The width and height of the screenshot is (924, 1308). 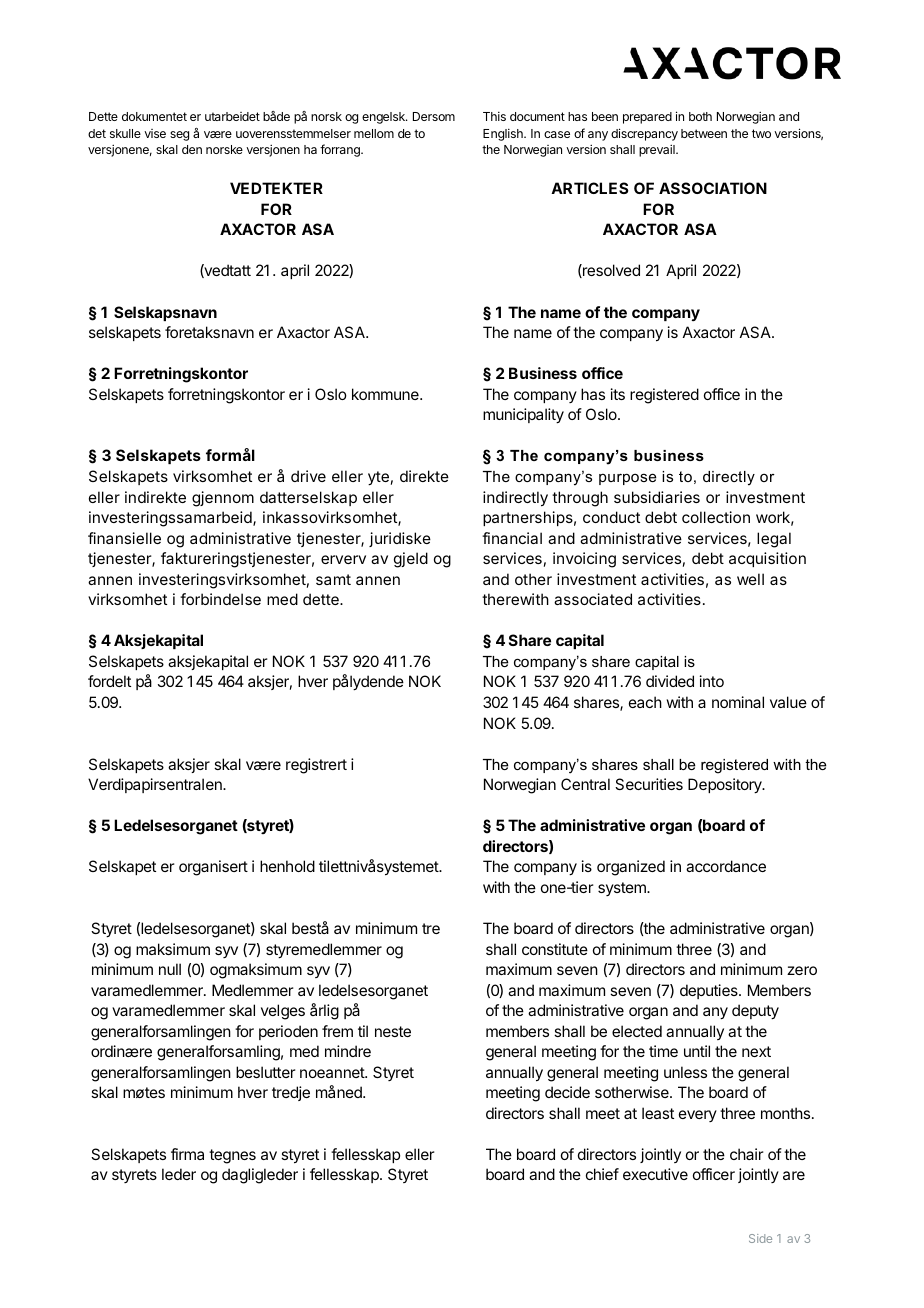 I want to click on drive, so click(x=308, y=476).
